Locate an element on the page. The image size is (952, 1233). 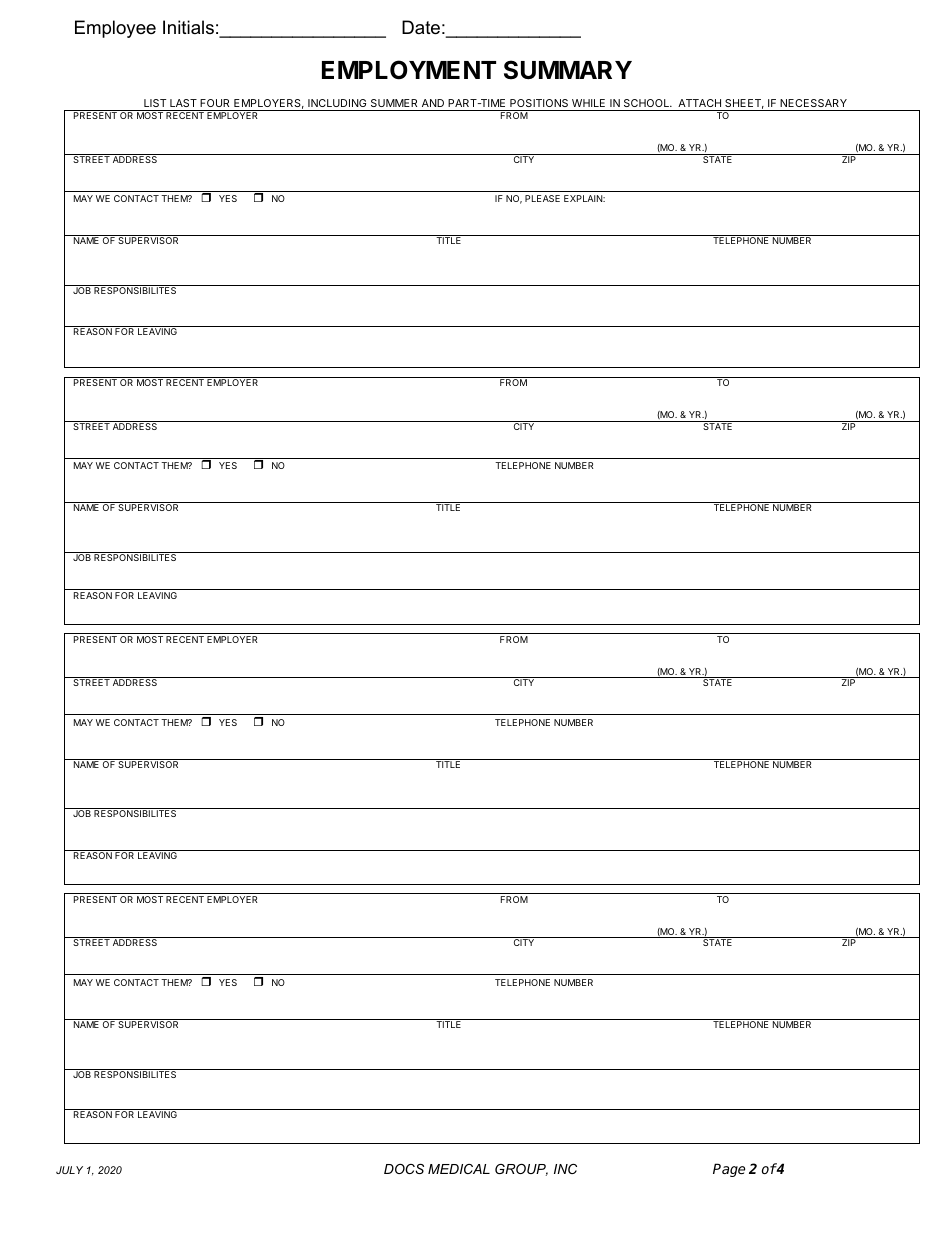
EMPLOYMENT is located at coordinates (409, 70).
